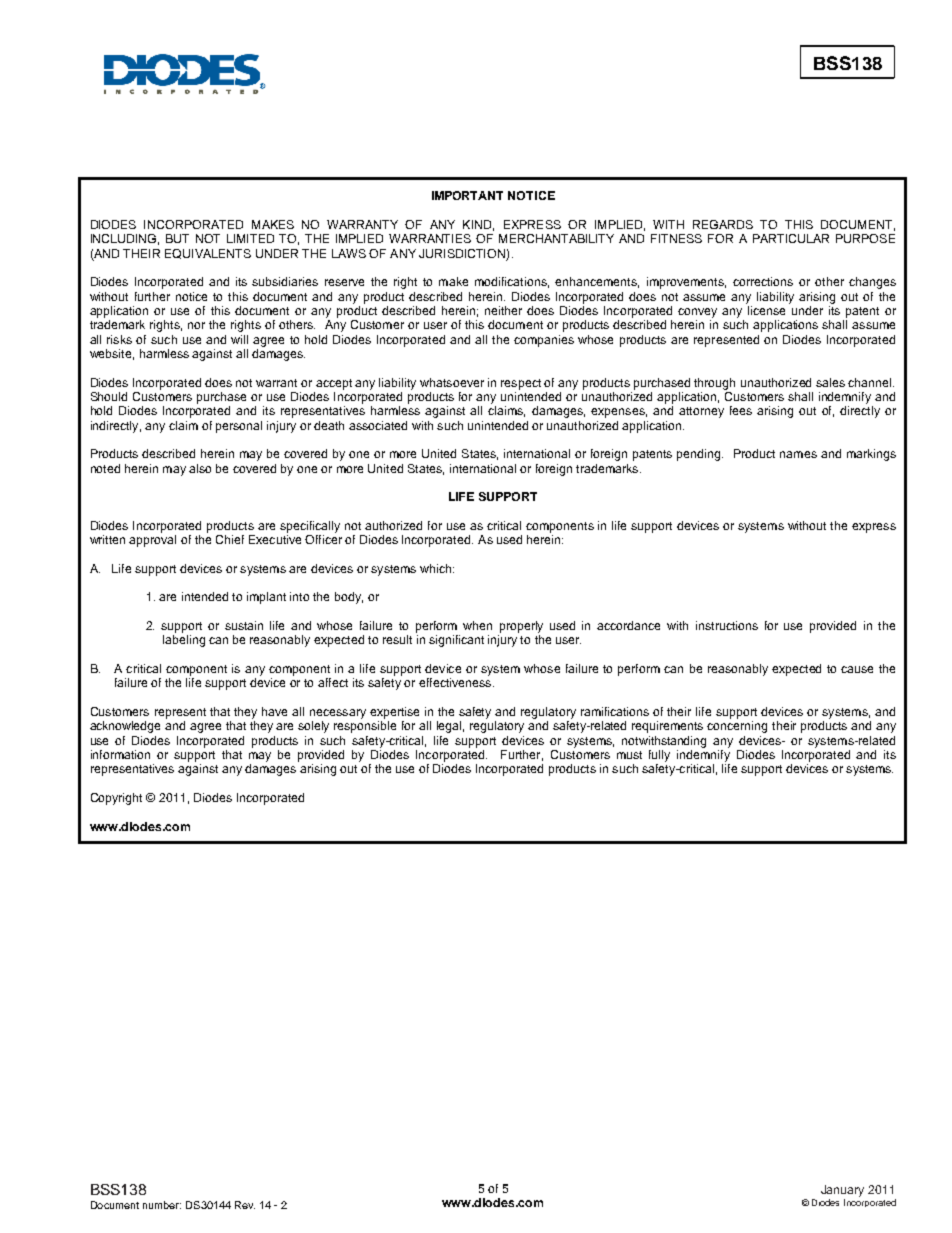  Describe the element at coordinates (737, 727) in the image. I see `concerning` at that location.
